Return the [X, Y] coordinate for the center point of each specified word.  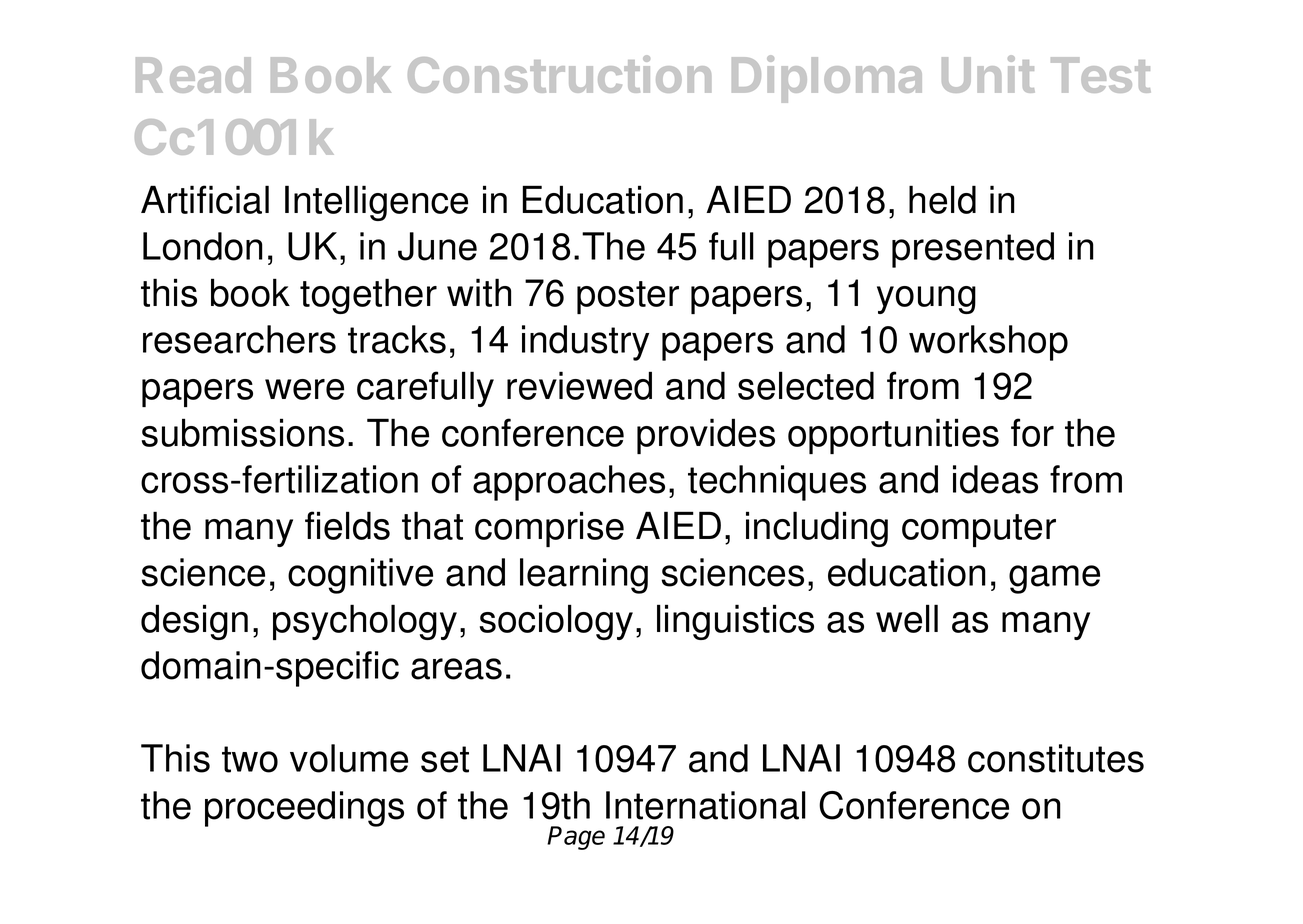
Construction [559, 74]
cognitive [360, 576]
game [1054, 579]
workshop [988, 343]
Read [193, 75]
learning [584, 576]
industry [585, 343]
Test [1101, 75]
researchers [239, 339]
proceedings [304, 809]
